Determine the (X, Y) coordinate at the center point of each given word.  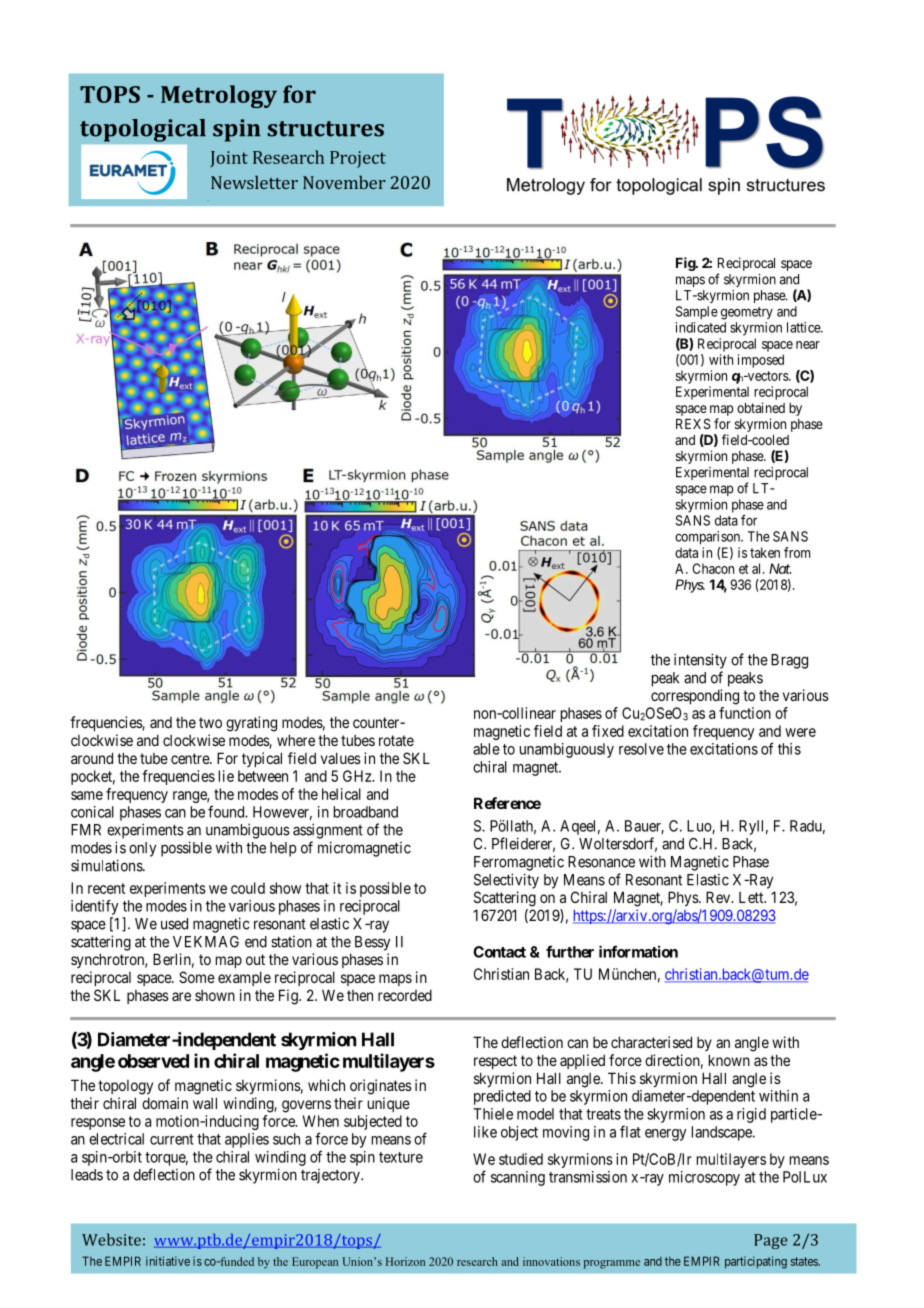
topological (143, 130)
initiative (168, 1261)
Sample (697, 313)
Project (358, 159)
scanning (518, 1178)
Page (771, 1241)
